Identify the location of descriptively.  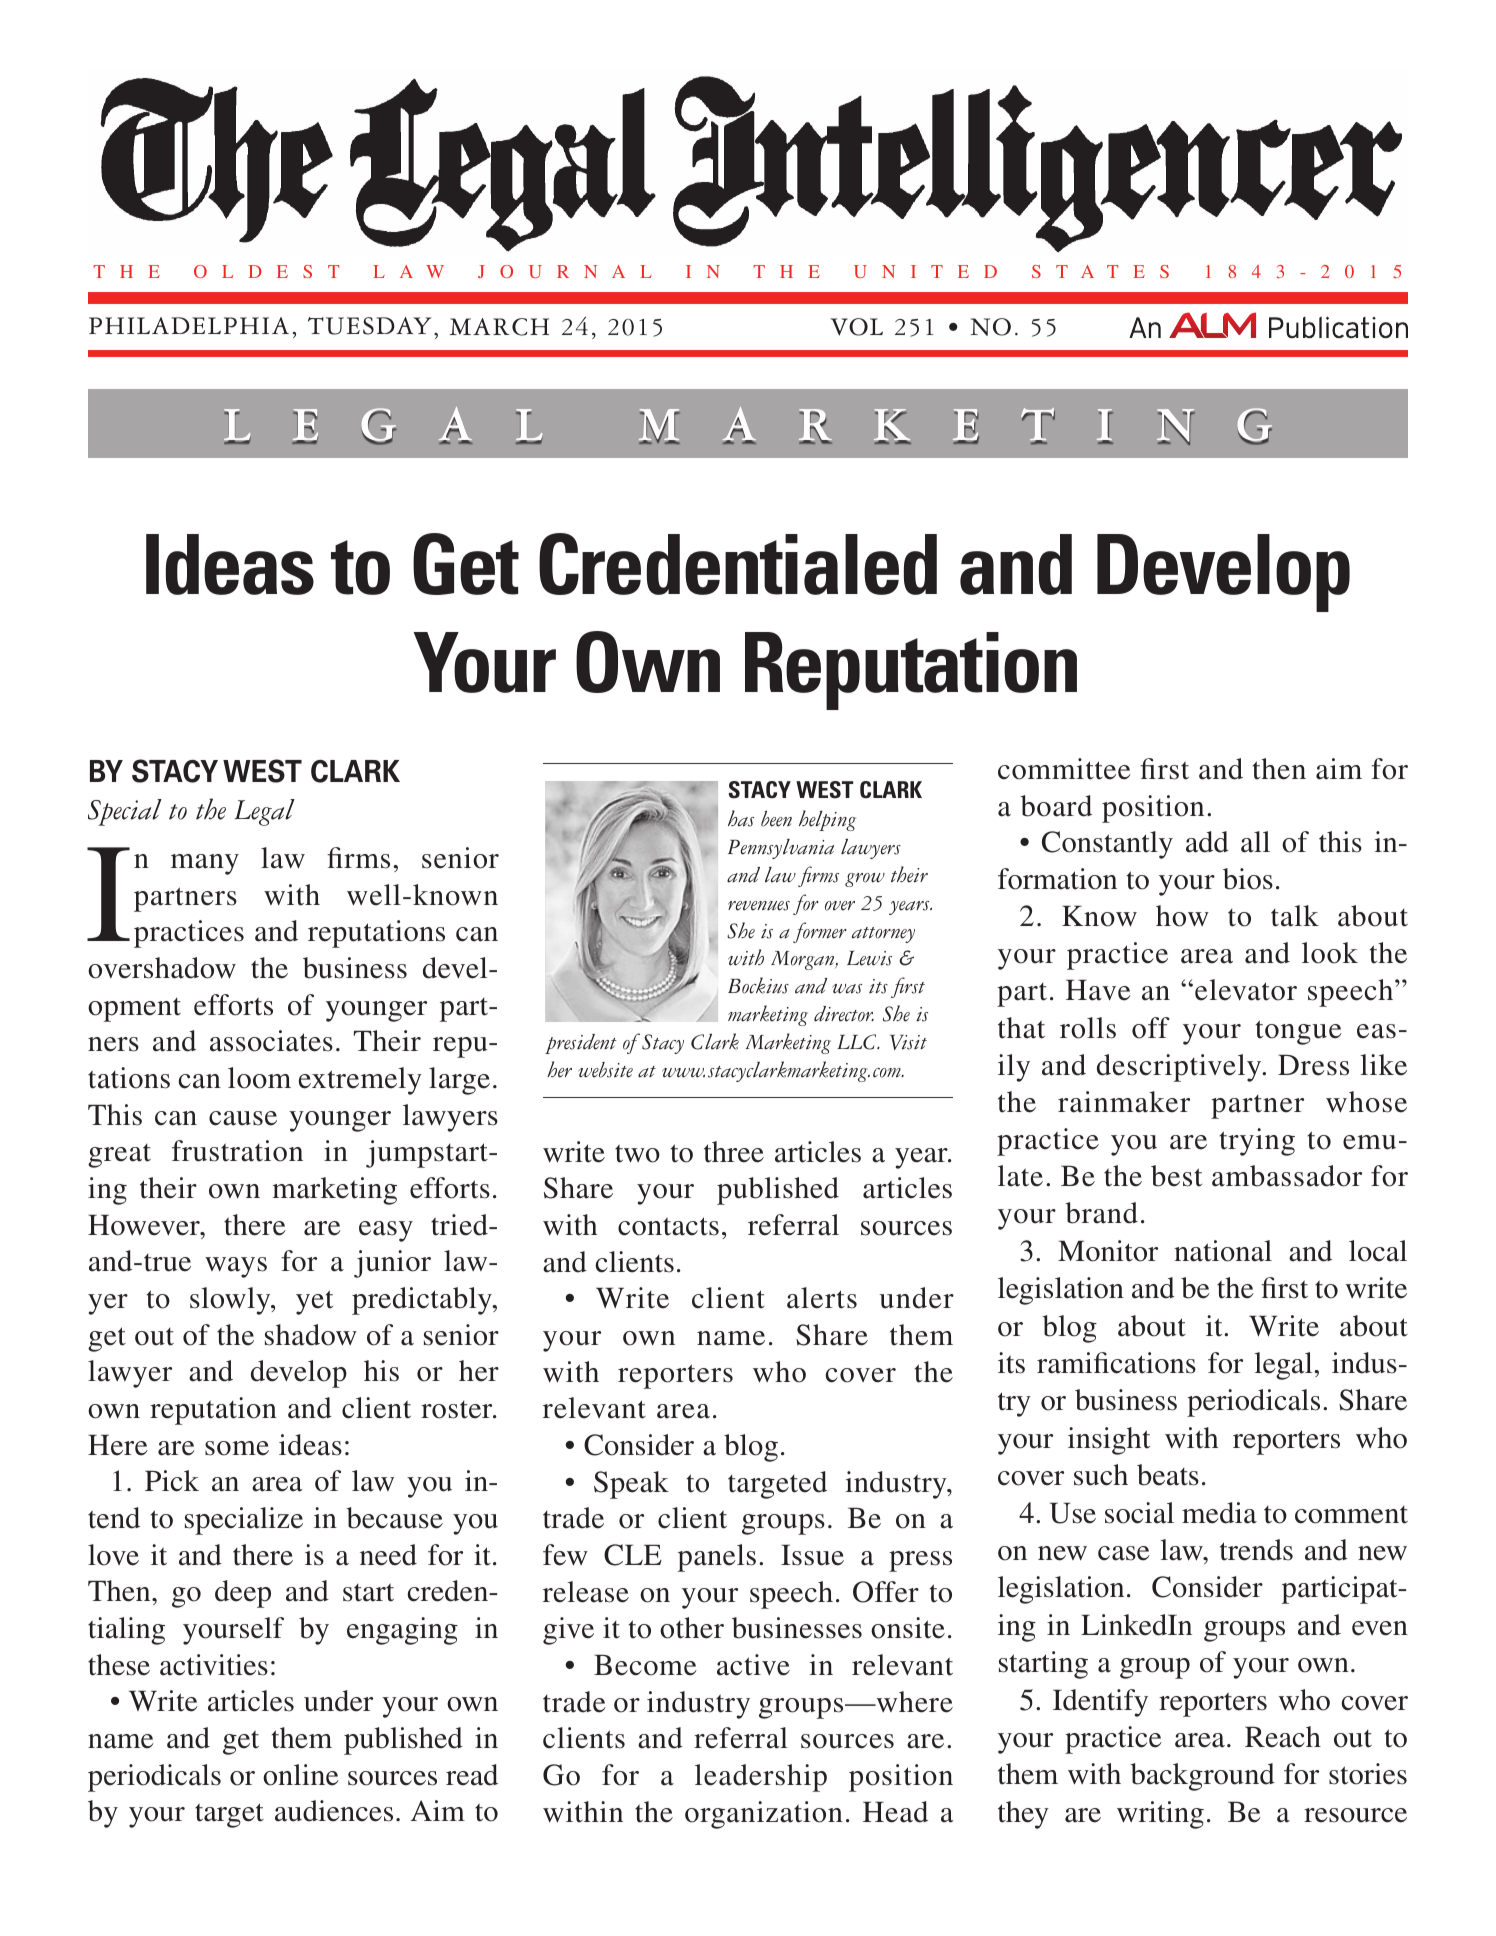
(1180, 1068).
